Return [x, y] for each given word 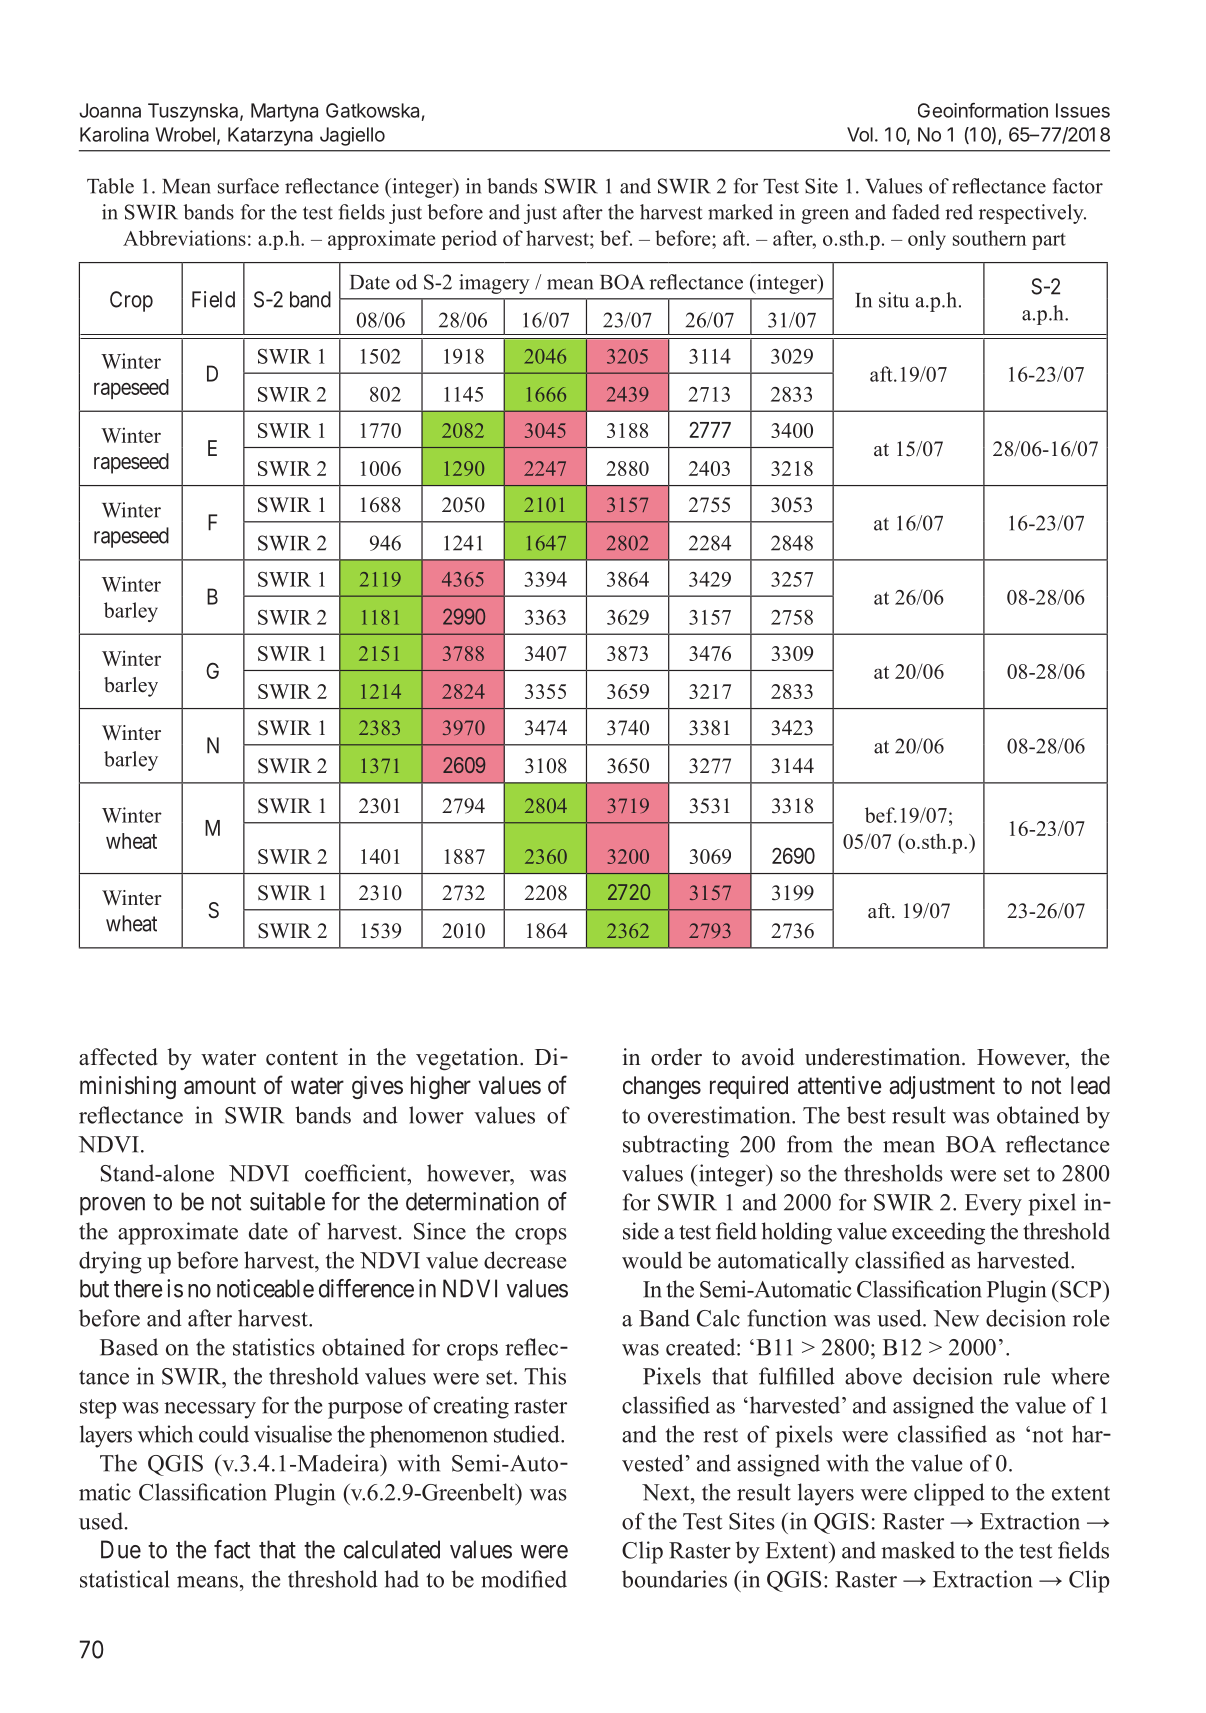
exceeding [938, 1233]
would [652, 1260]
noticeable [265, 1288]
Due [121, 1549]
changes [662, 1087]
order [676, 1057]
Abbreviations [184, 238]
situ [894, 300]
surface [248, 186]
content [302, 1058]
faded [916, 212]
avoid [768, 1057]
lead [1090, 1085]
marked [740, 212]
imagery [494, 284]
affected [118, 1057]
